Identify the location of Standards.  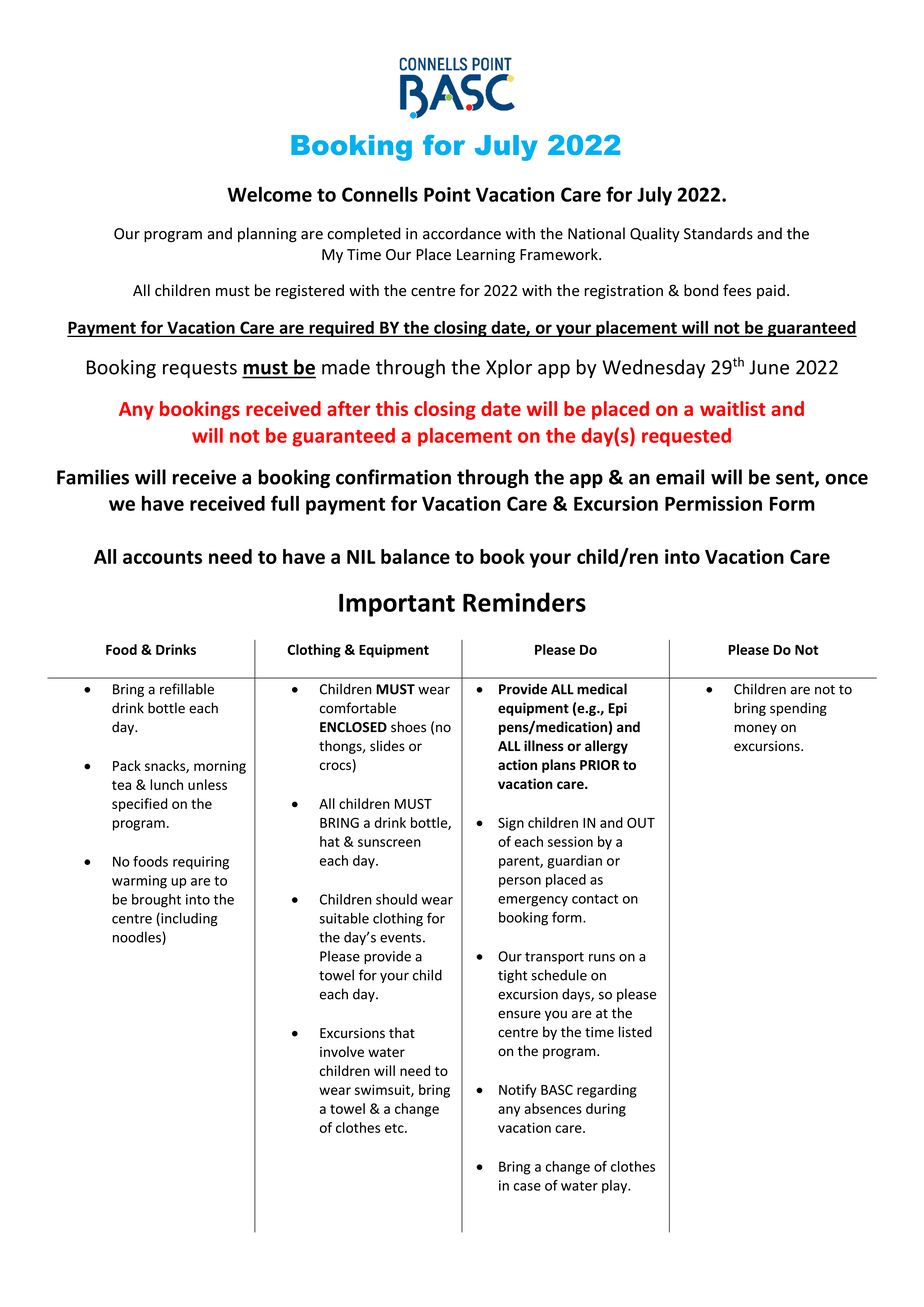
(718, 233).
